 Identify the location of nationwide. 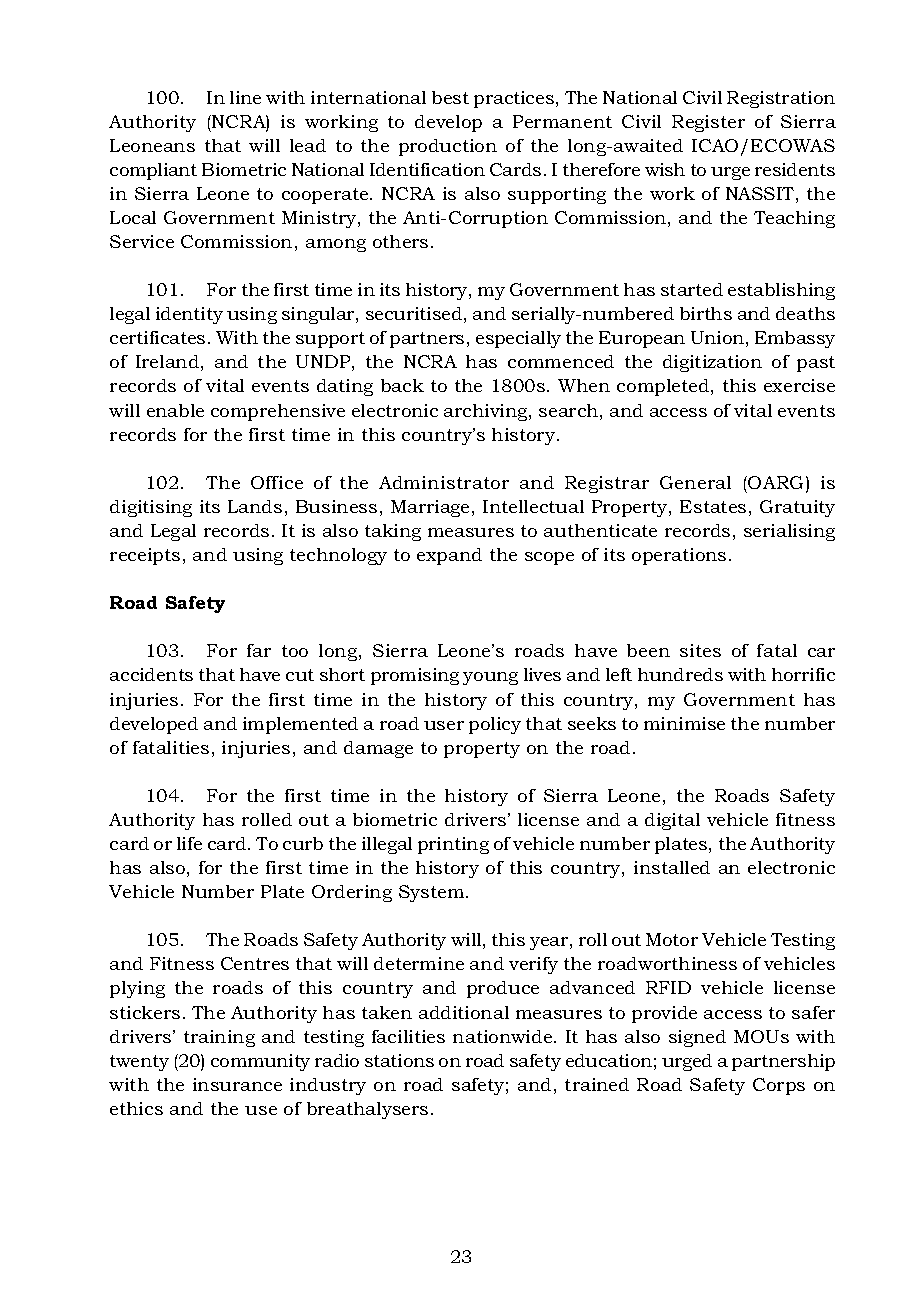
(504, 1036).
